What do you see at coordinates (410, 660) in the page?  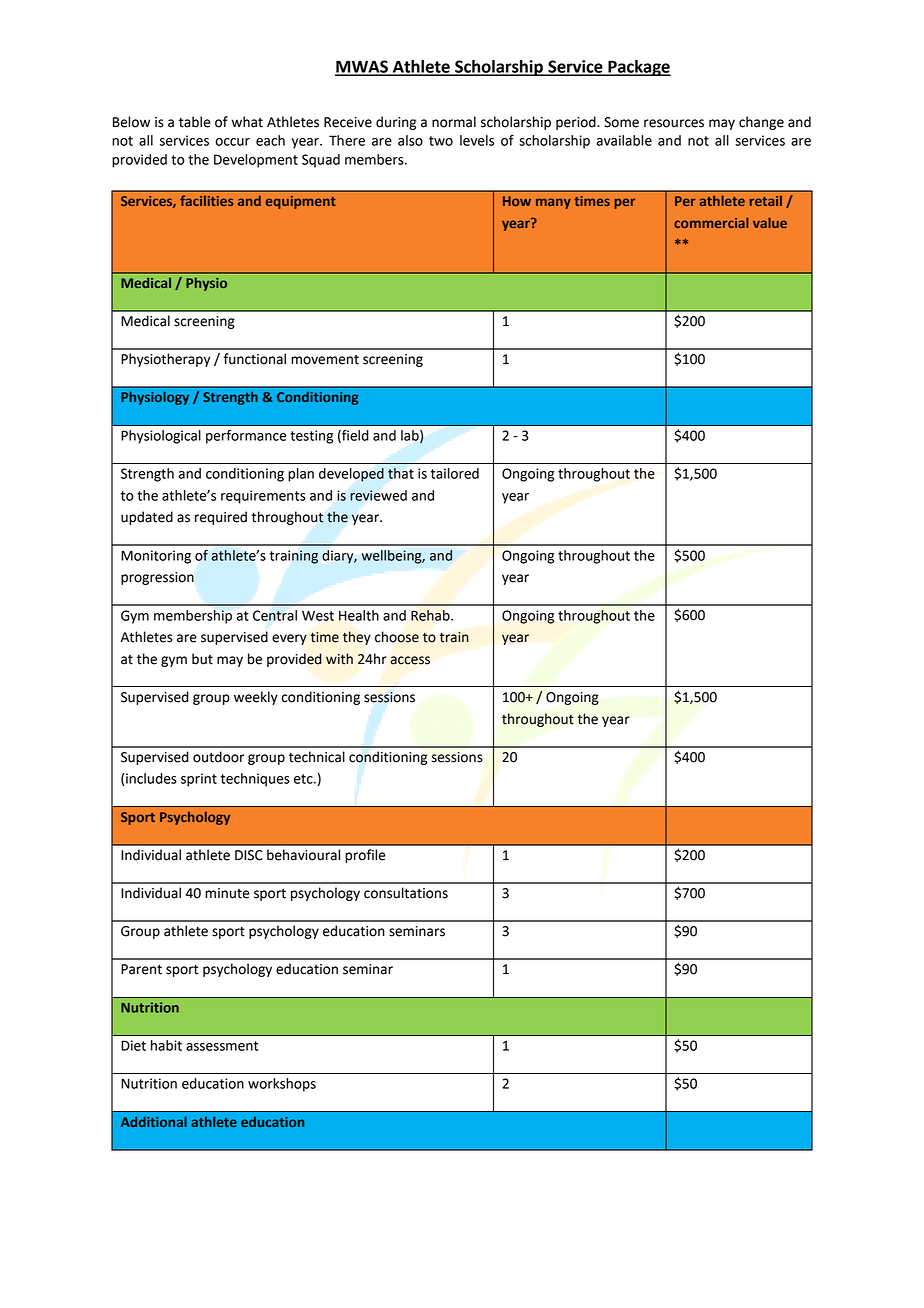 I see `access` at bounding box center [410, 660].
